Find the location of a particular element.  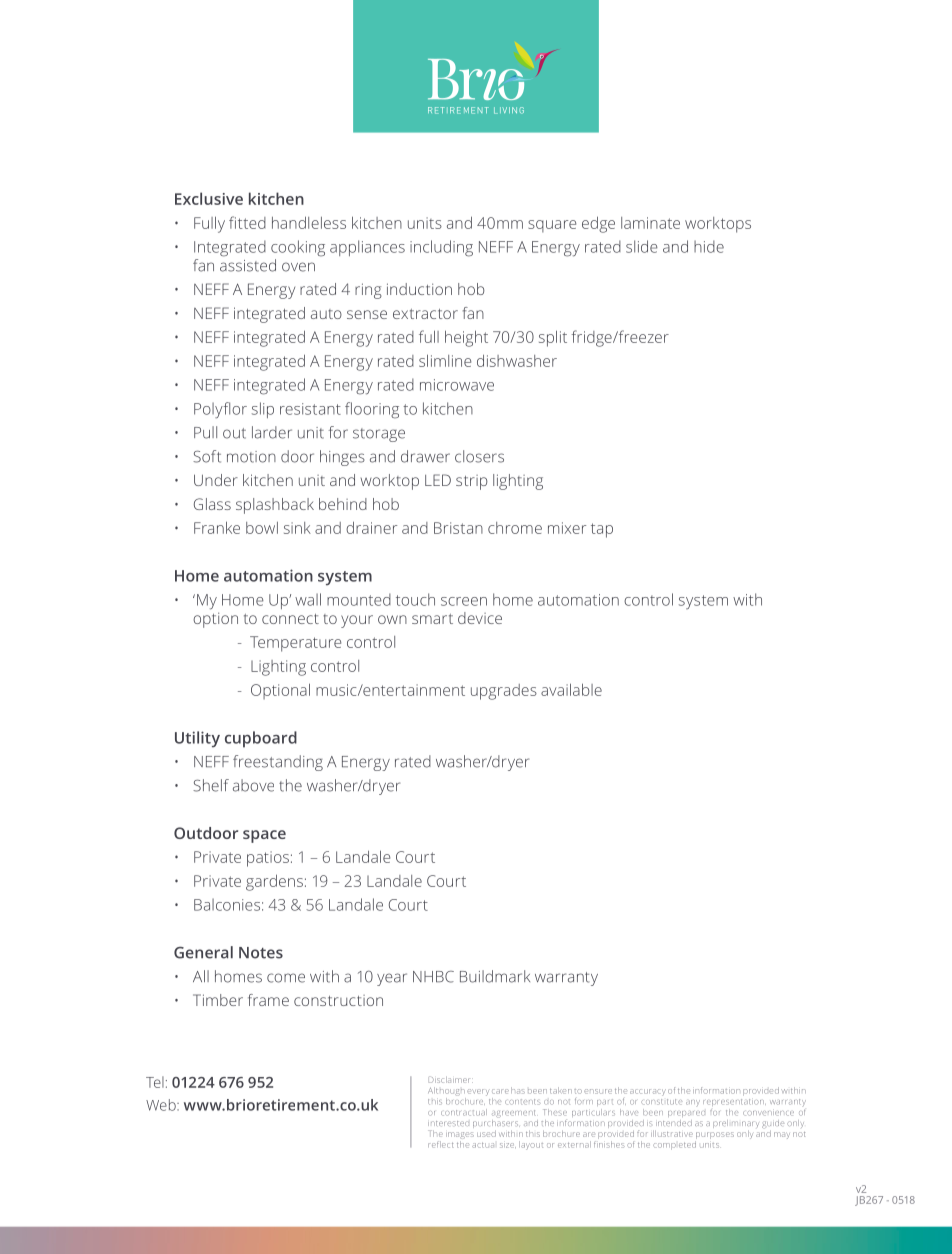

hide is located at coordinates (709, 246).
